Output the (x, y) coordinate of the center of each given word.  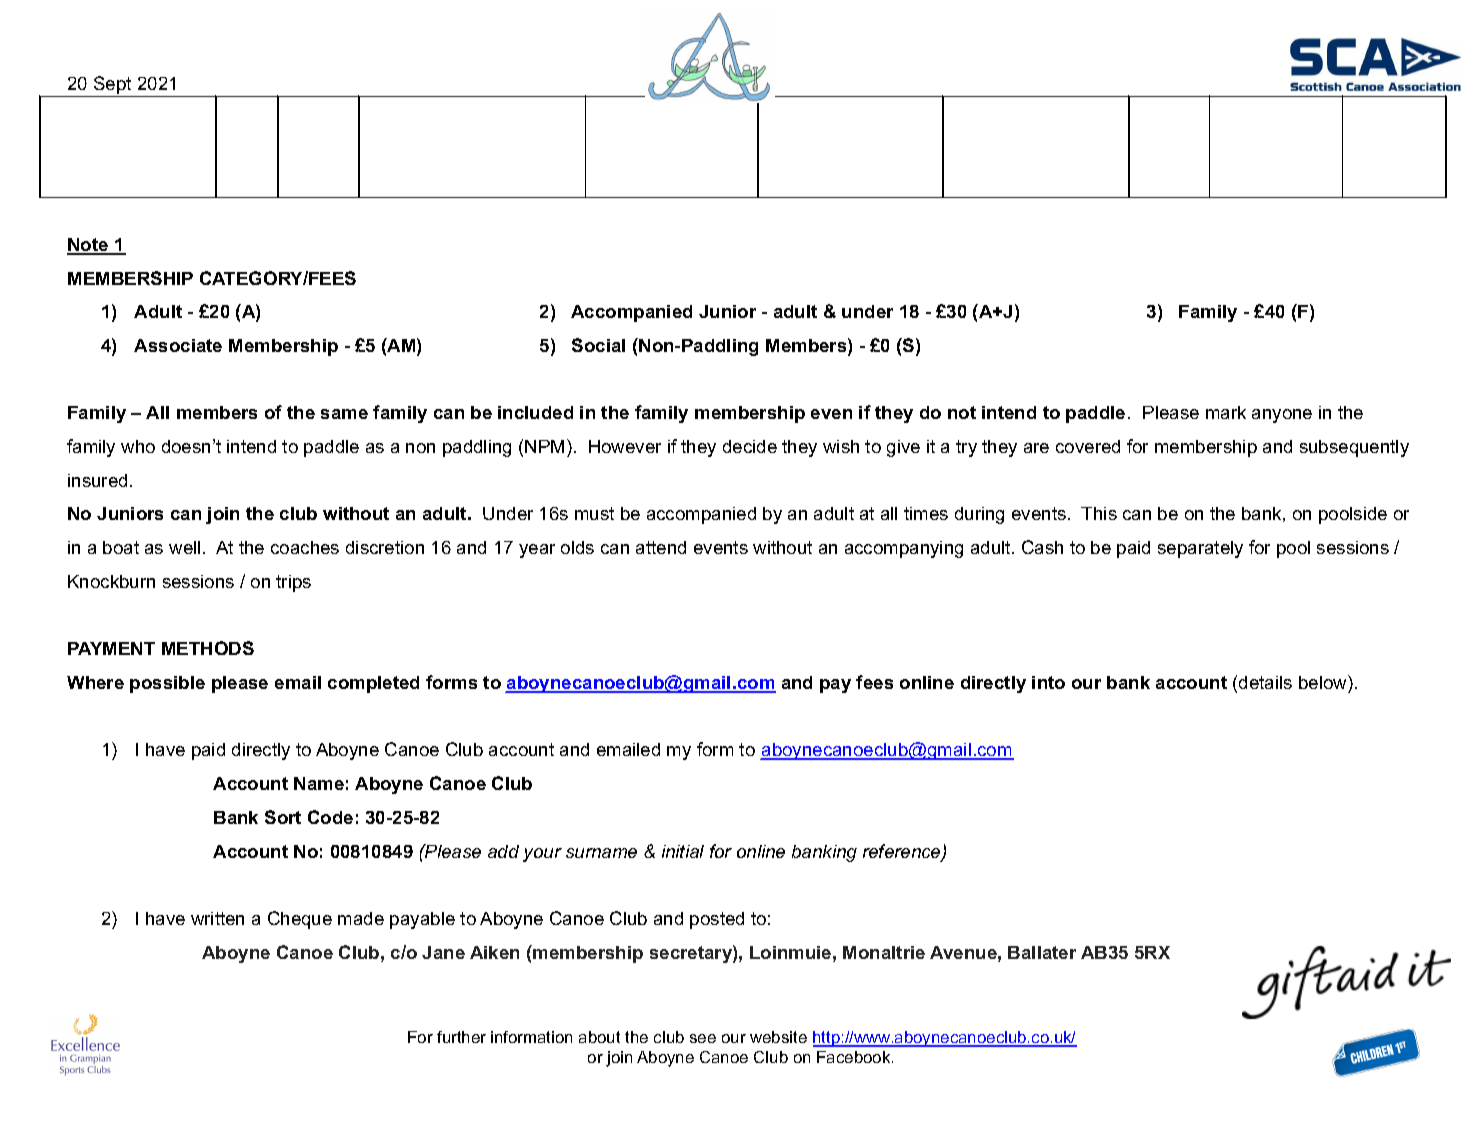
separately (1200, 549)
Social (598, 345)
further (461, 1037)
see (703, 1038)
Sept (113, 86)
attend (661, 547)
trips (293, 583)
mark (1226, 412)
